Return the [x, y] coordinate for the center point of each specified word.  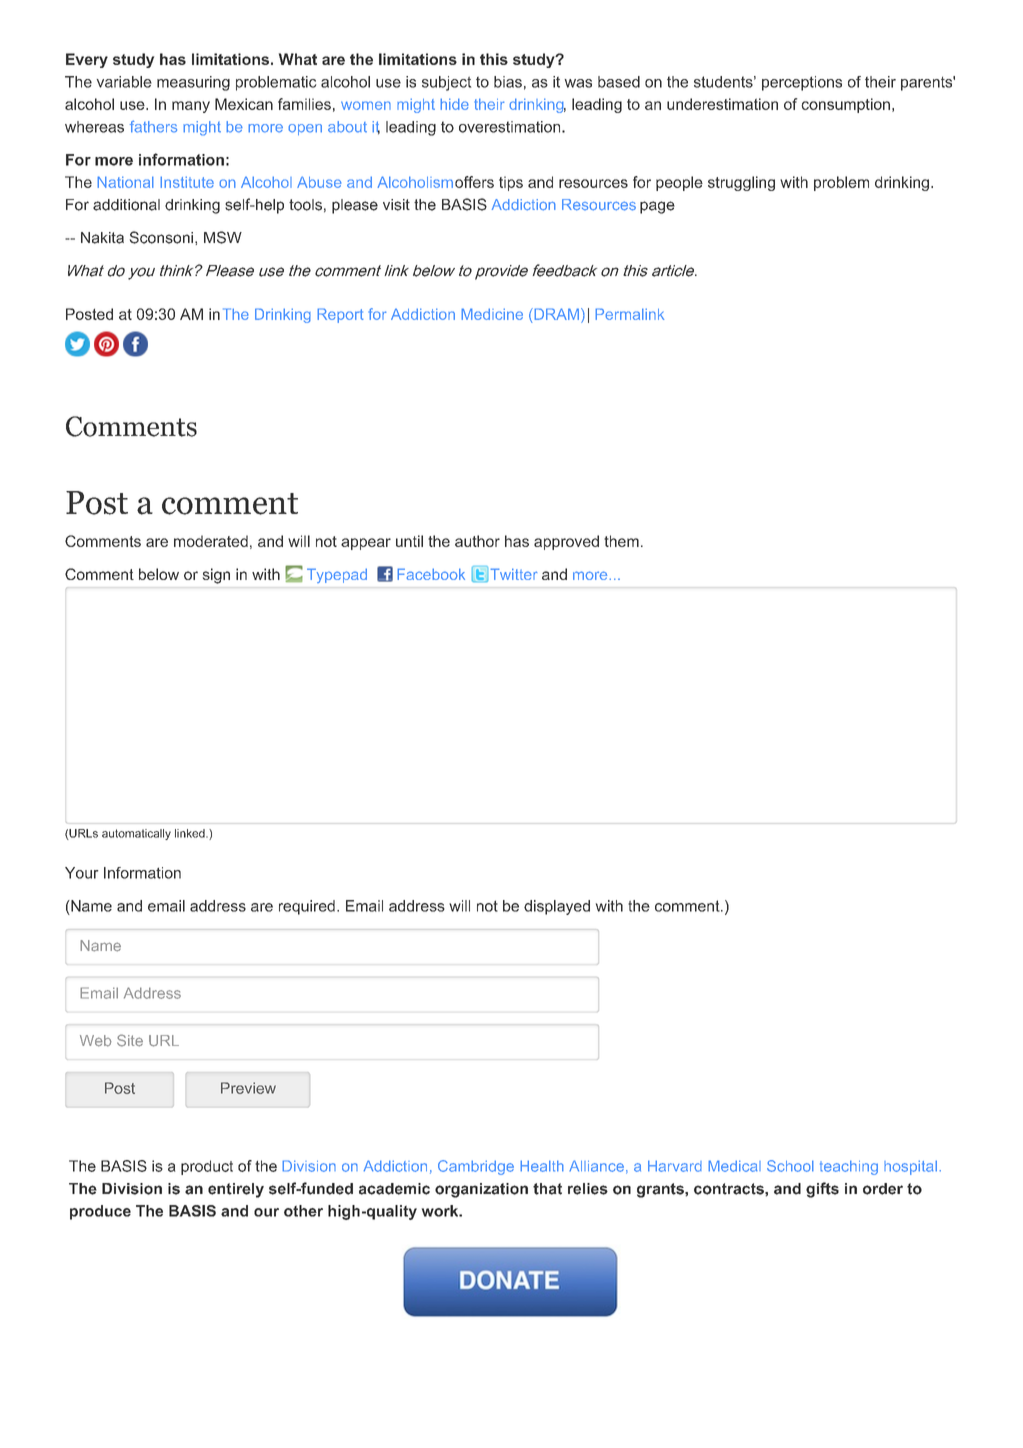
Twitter [514, 574]
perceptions [802, 83]
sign [216, 576]
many [191, 107]
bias [508, 82]
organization [481, 1190]
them [621, 541]
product [207, 1167]
